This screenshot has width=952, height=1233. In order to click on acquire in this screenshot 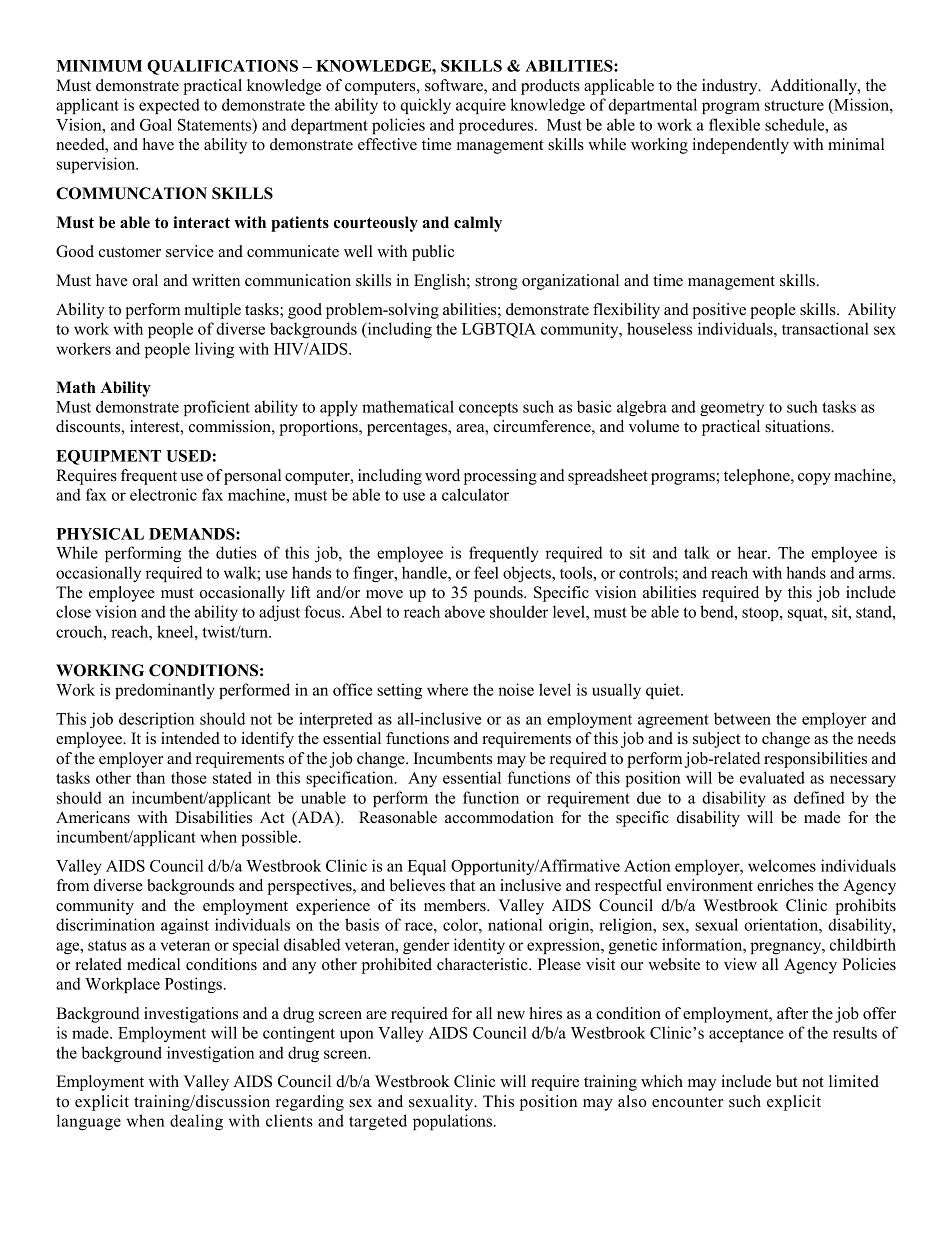, I will do `click(481, 106)`.
